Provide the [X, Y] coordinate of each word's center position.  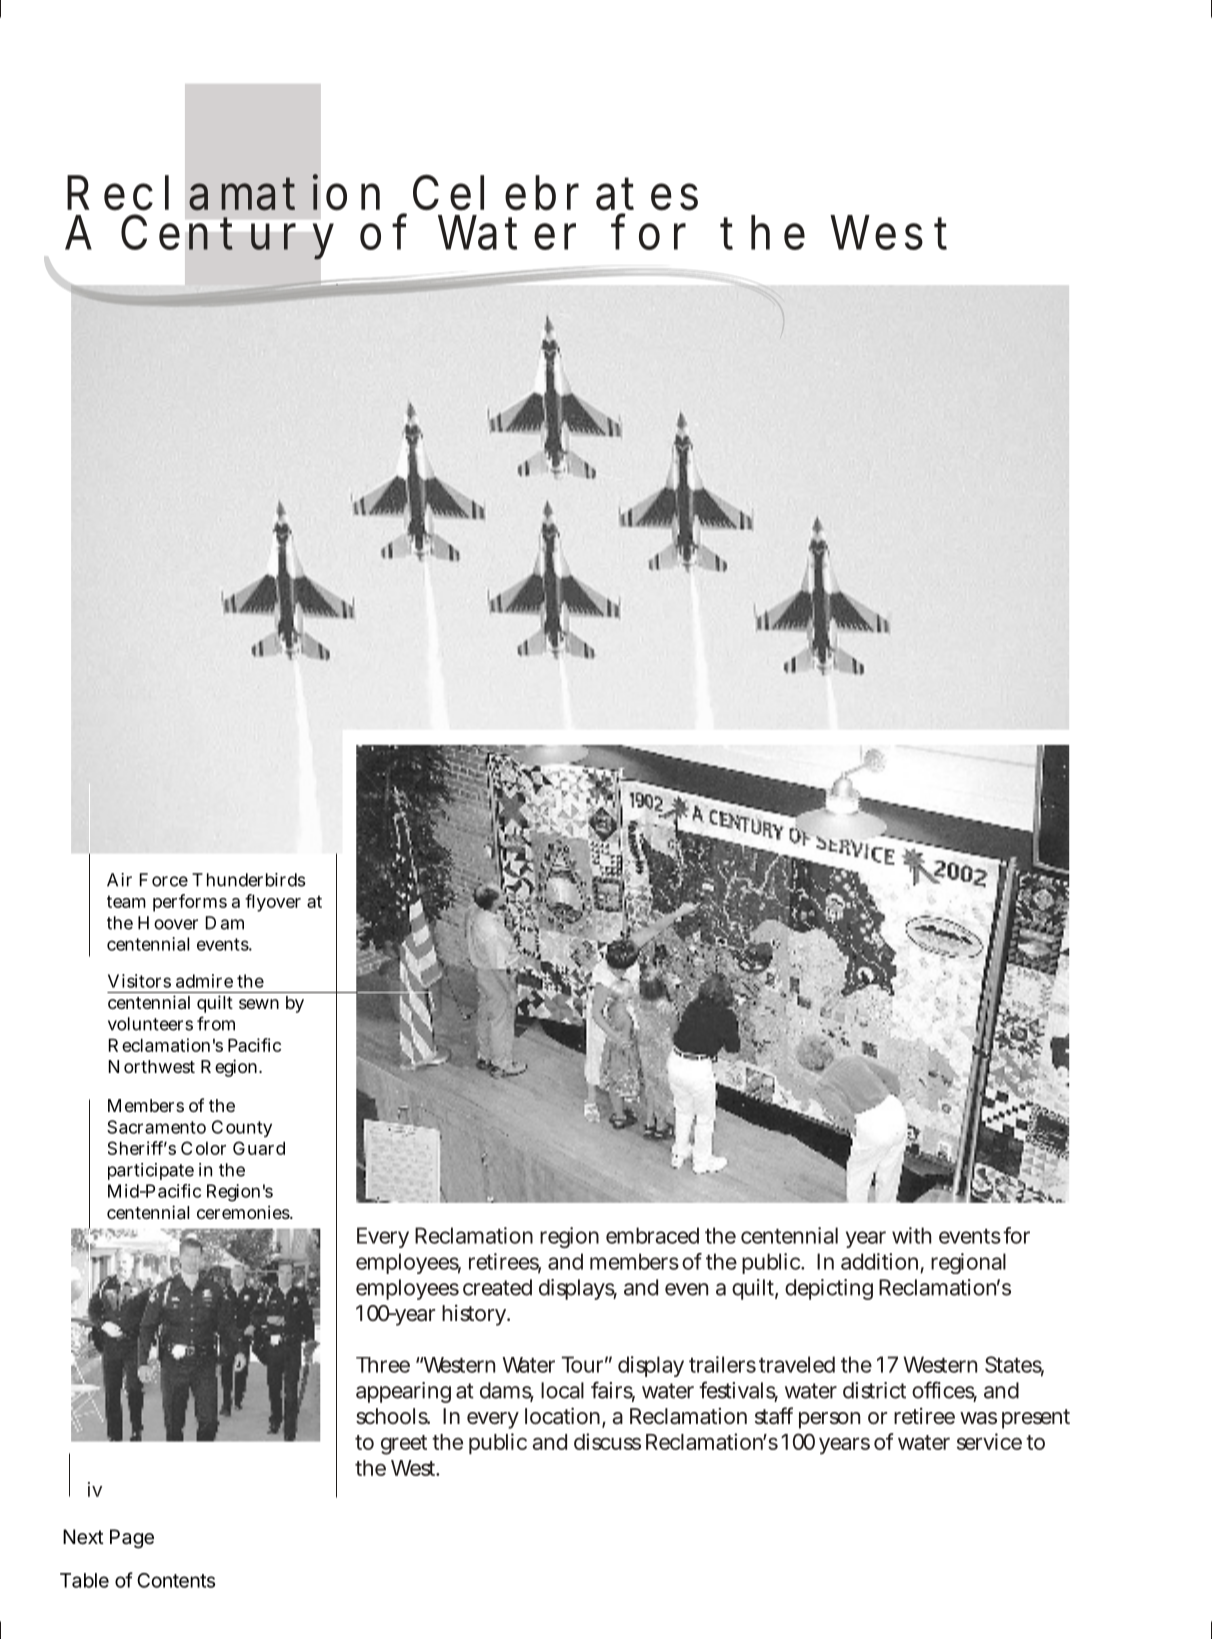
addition [879, 1261]
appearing [403, 1392]
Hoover [168, 923]
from [216, 1023]
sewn [259, 1004]
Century [227, 237]
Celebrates [555, 192]
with [911, 1235]
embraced [652, 1235]
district [874, 1390]
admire [204, 981]
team [126, 901]
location [562, 1416]
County [242, 1128]
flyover [273, 903]
